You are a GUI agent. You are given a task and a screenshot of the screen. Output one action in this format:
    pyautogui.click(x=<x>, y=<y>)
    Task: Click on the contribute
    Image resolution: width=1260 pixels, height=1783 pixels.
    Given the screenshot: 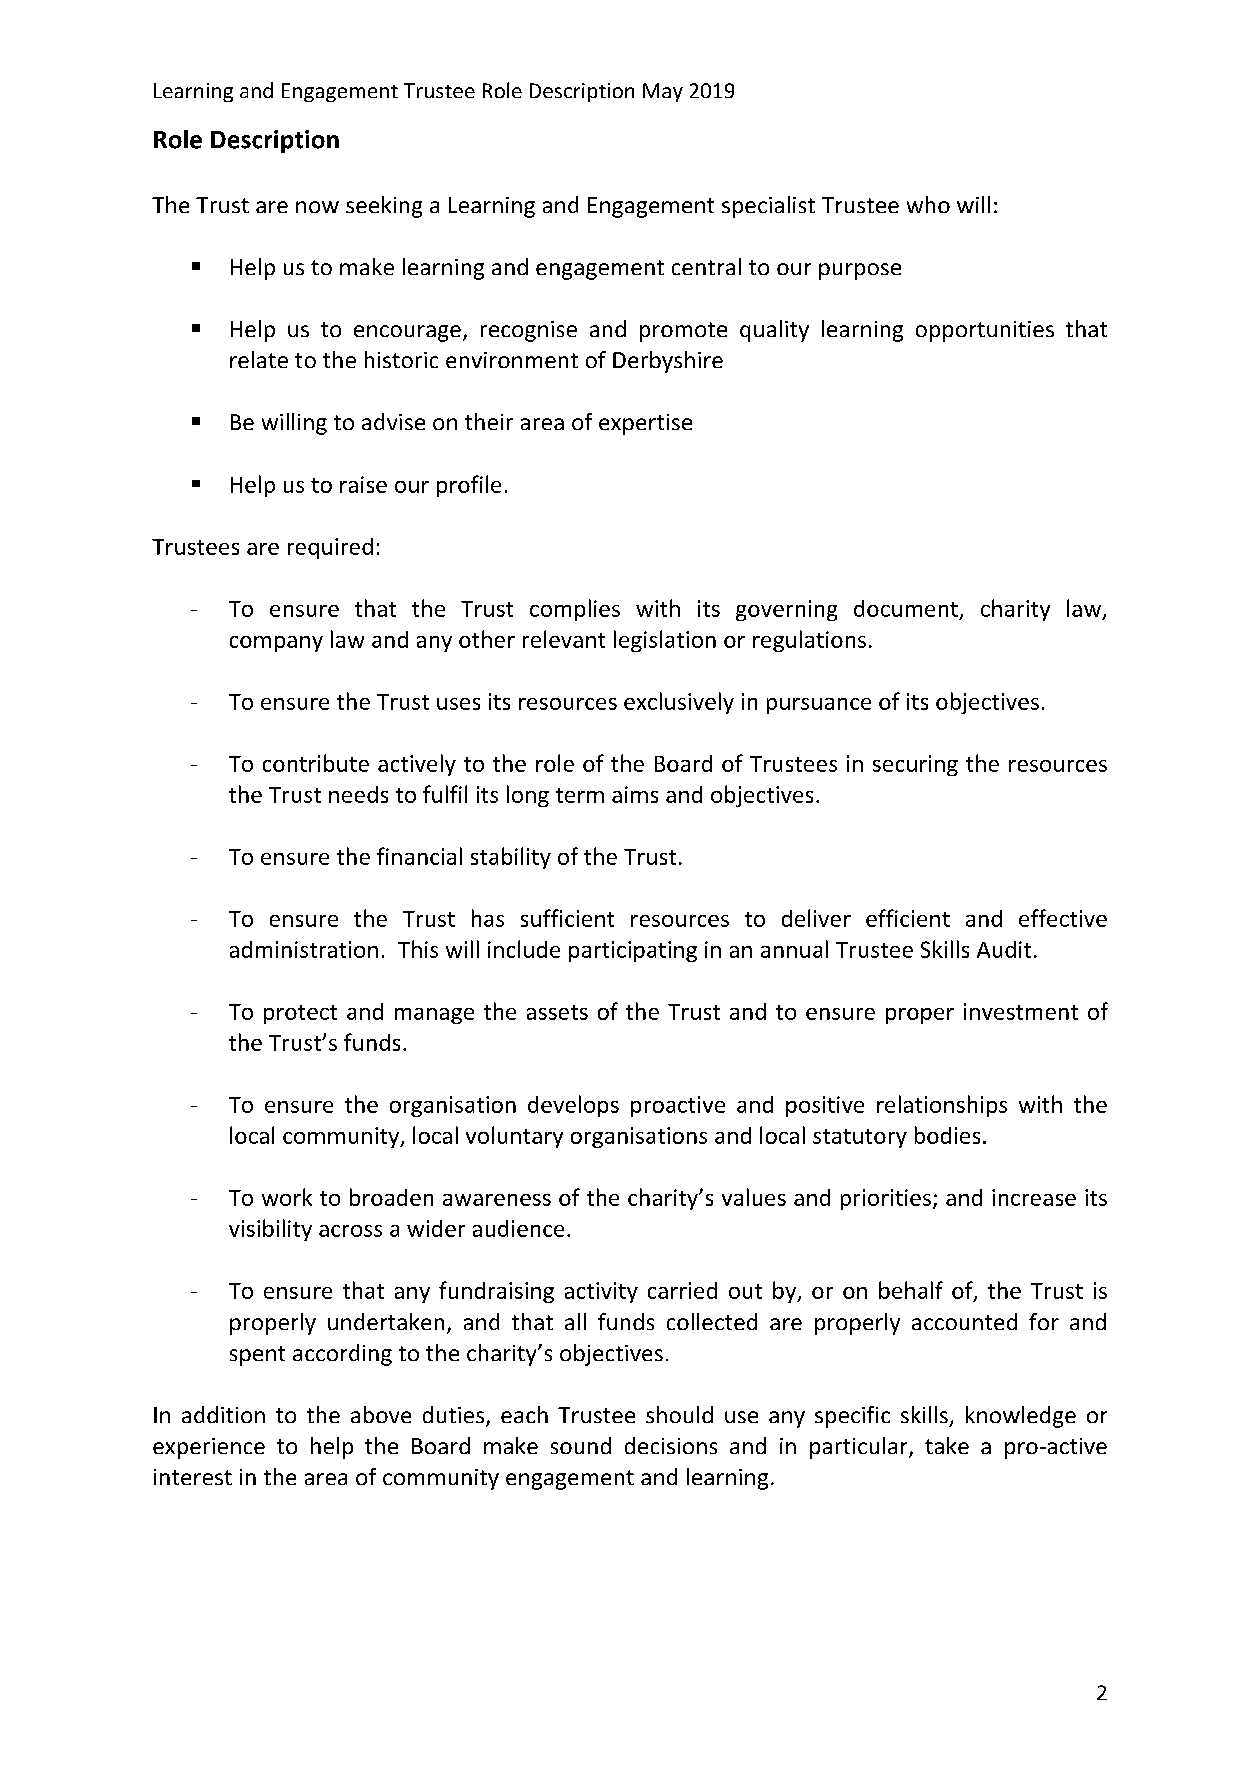 What is the action you would take?
    pyautogui.click(x=316, y=763)
